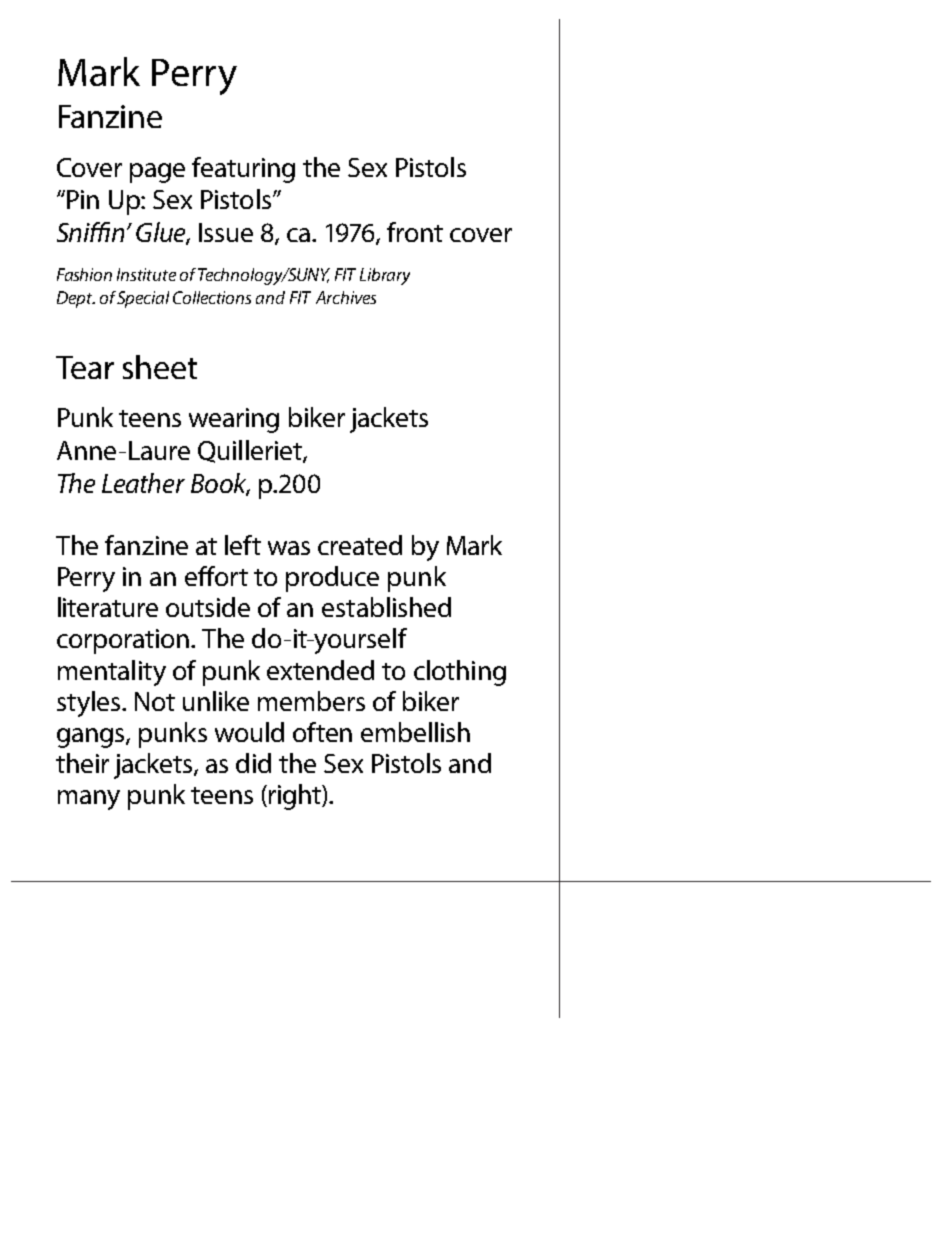  I want to click on page, so click(157, 173).
